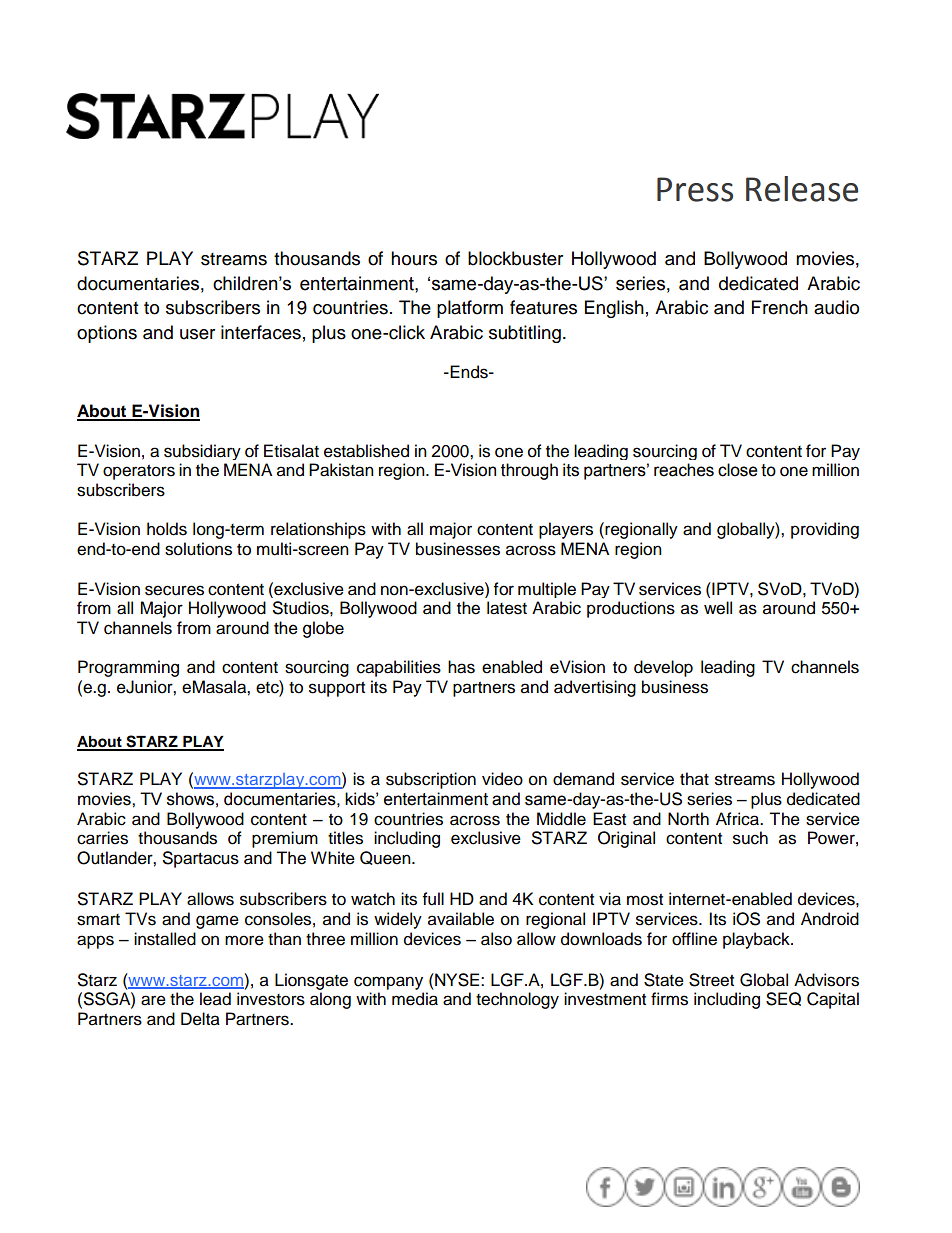 This screenshot has width=952, height=1233. Describe the element at coordinates (174, 590) in the screenshot. I see `secures` at that location.
